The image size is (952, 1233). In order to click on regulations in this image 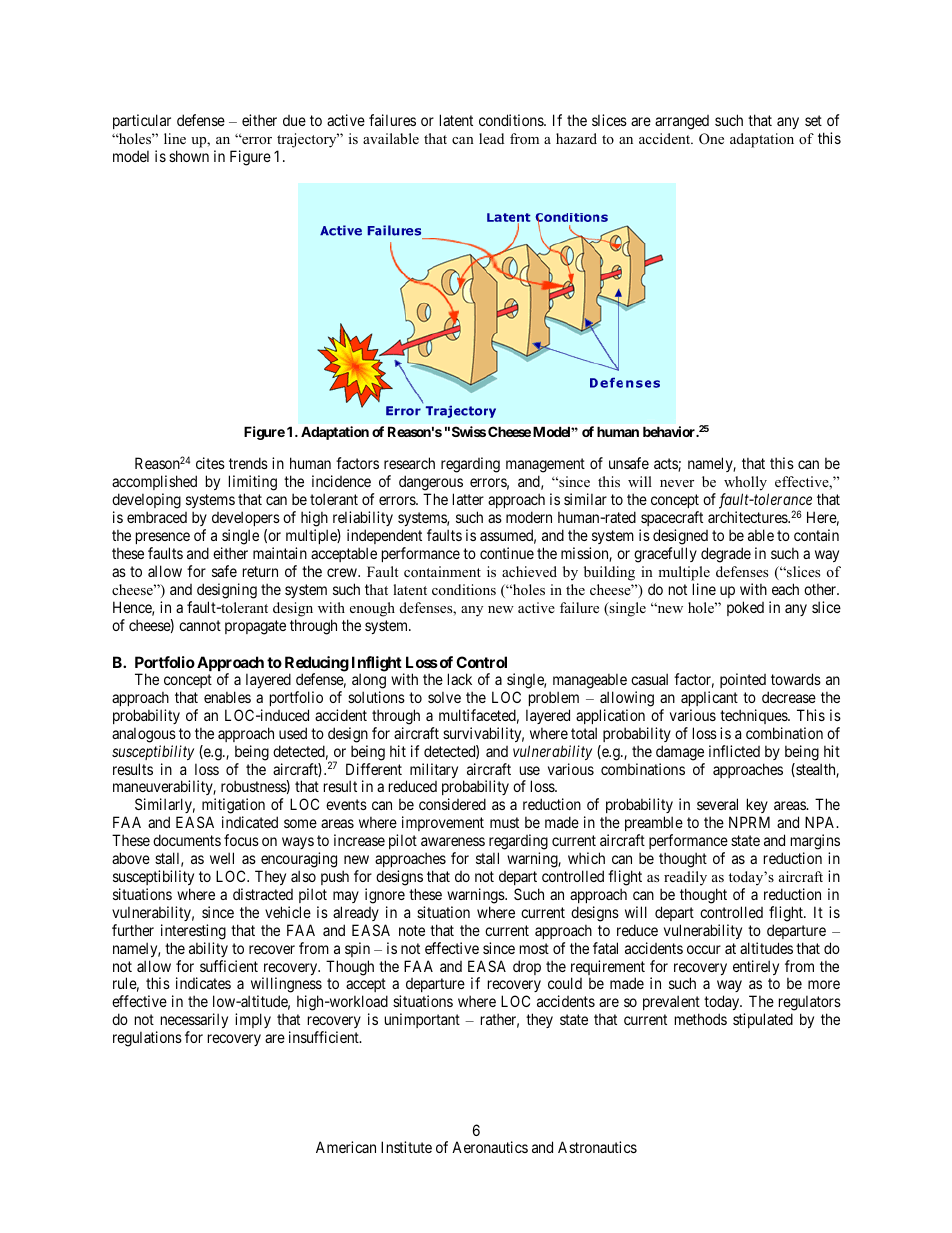, I will do `click(147, 1039)`.
